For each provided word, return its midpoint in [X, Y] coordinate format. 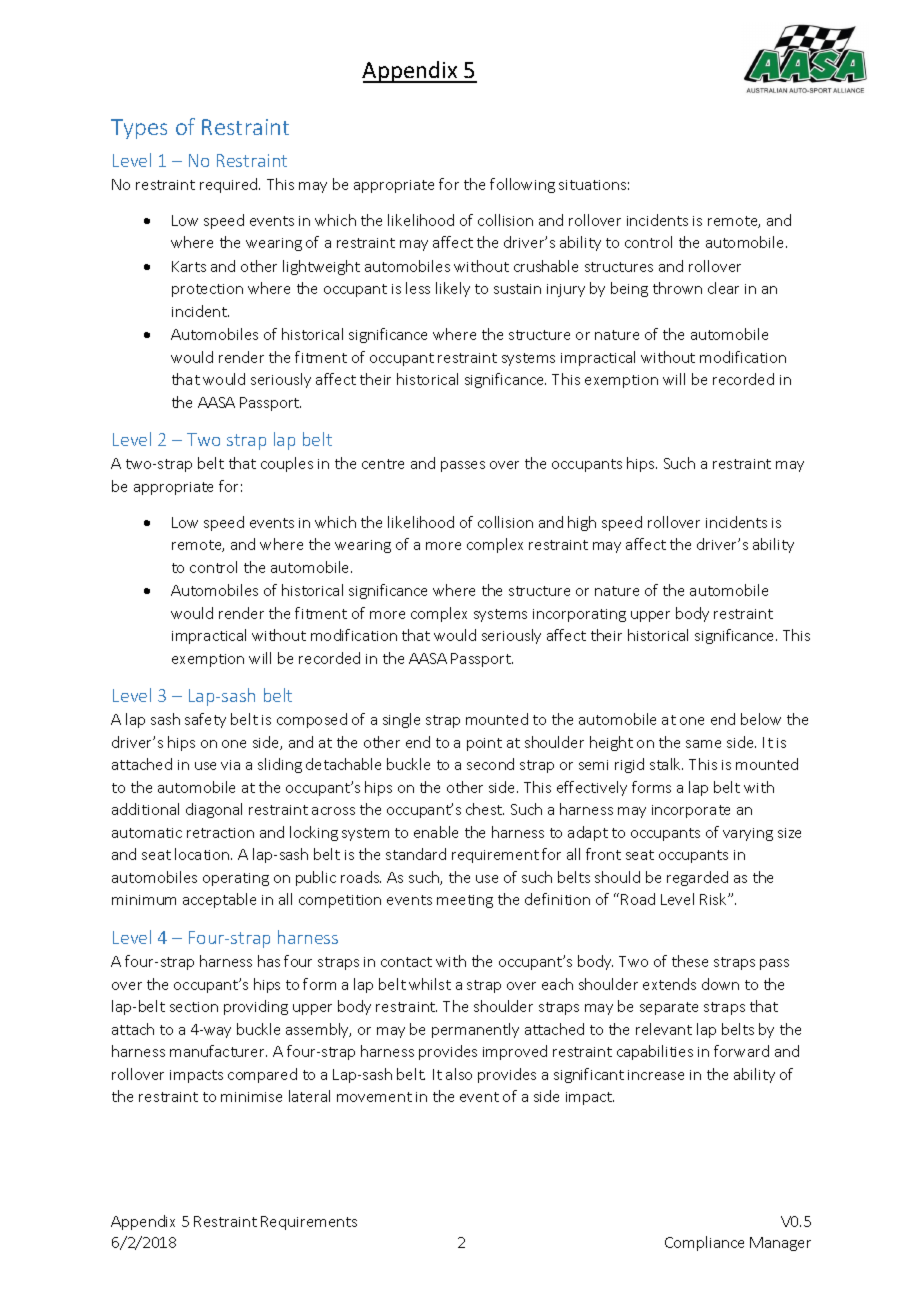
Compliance [704, 1243]
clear [723, 288]
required [230, 185]
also [459, 1074]
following [522, 185]
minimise [251, 1097]
